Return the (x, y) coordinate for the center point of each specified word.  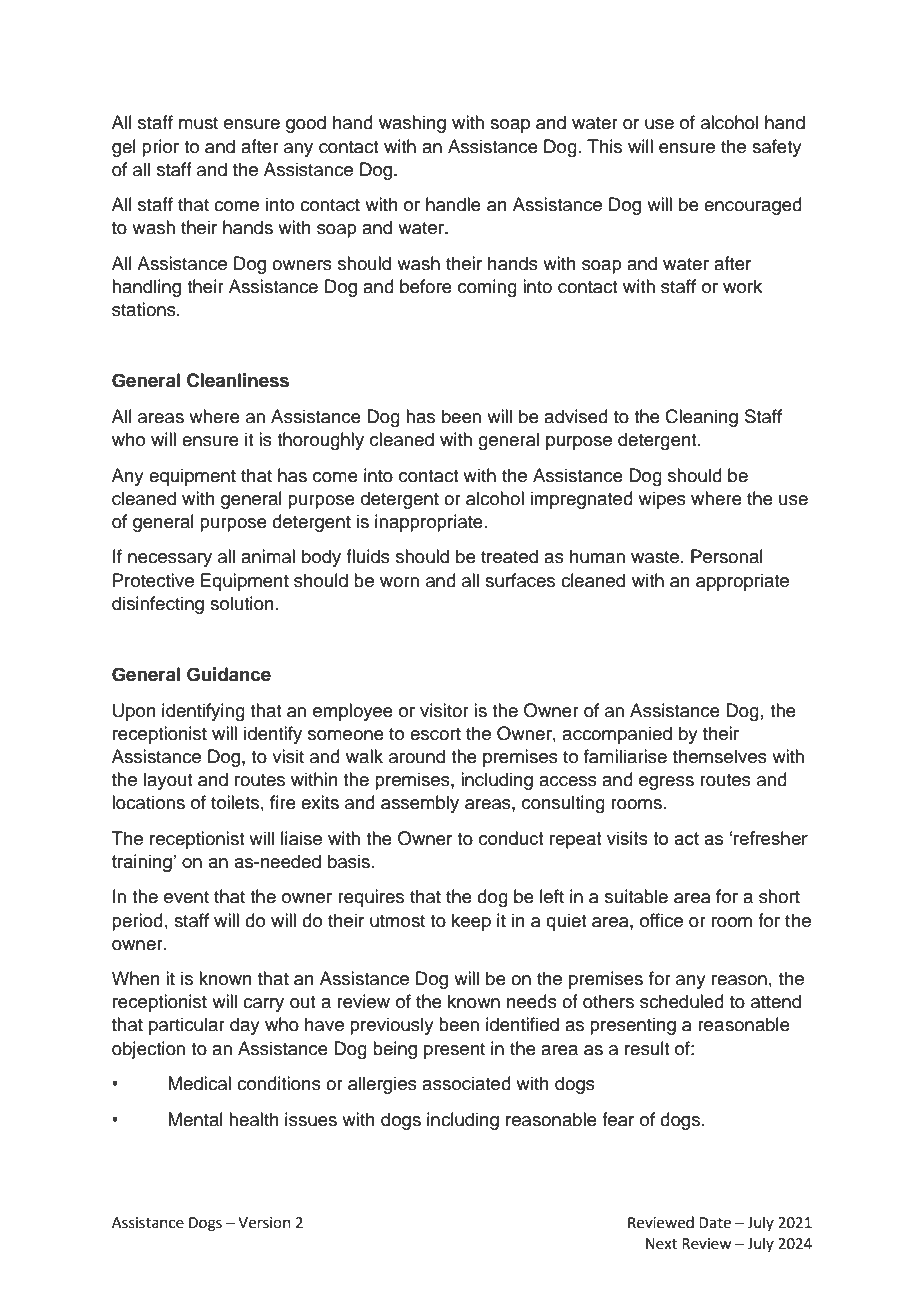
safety (777, 148)
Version (264, 1223)
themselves (720, 756)
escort (435, 734)
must (198, 123)
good (306, 124)
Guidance (229, 674)
